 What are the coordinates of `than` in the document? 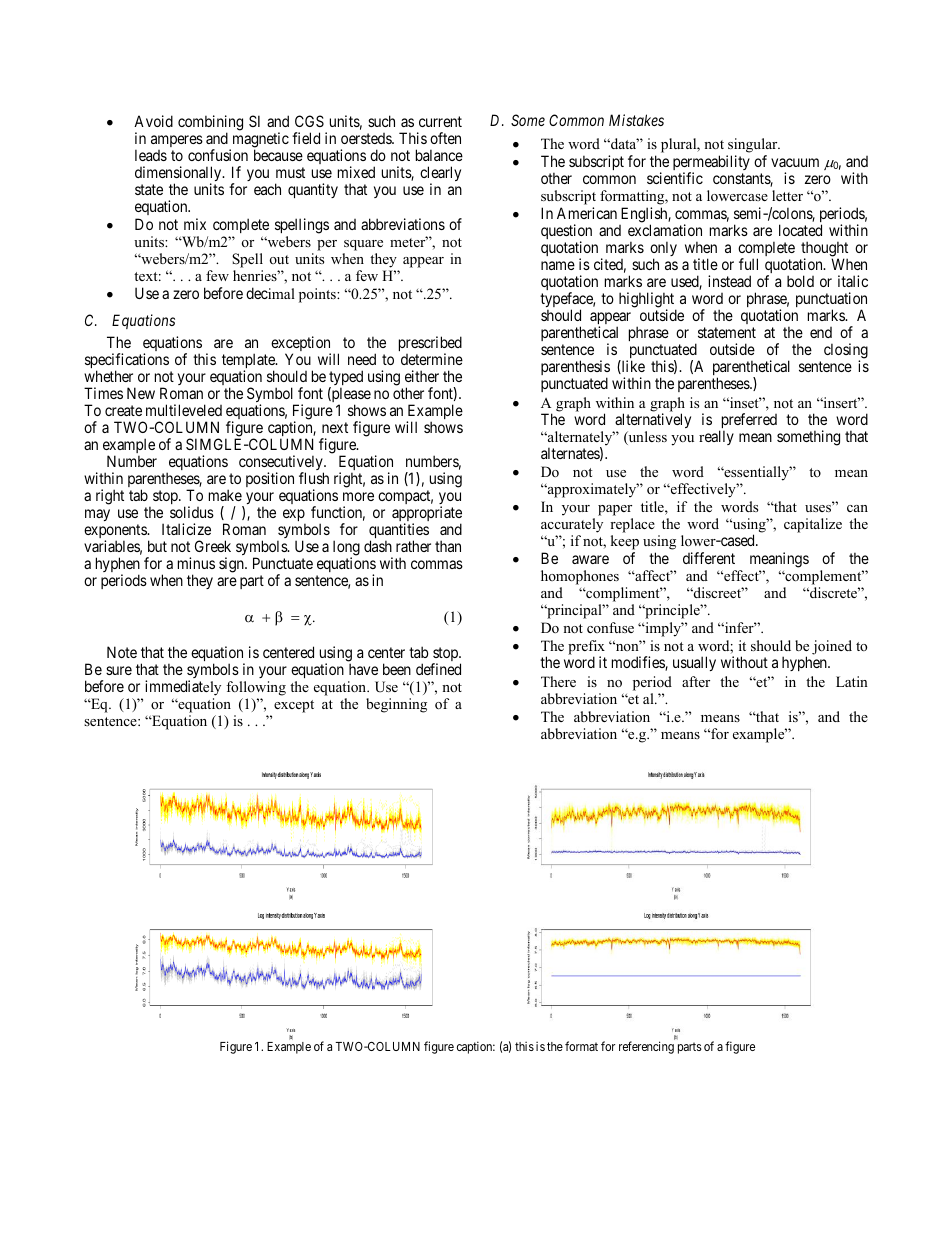 It's located at (448, 546).
